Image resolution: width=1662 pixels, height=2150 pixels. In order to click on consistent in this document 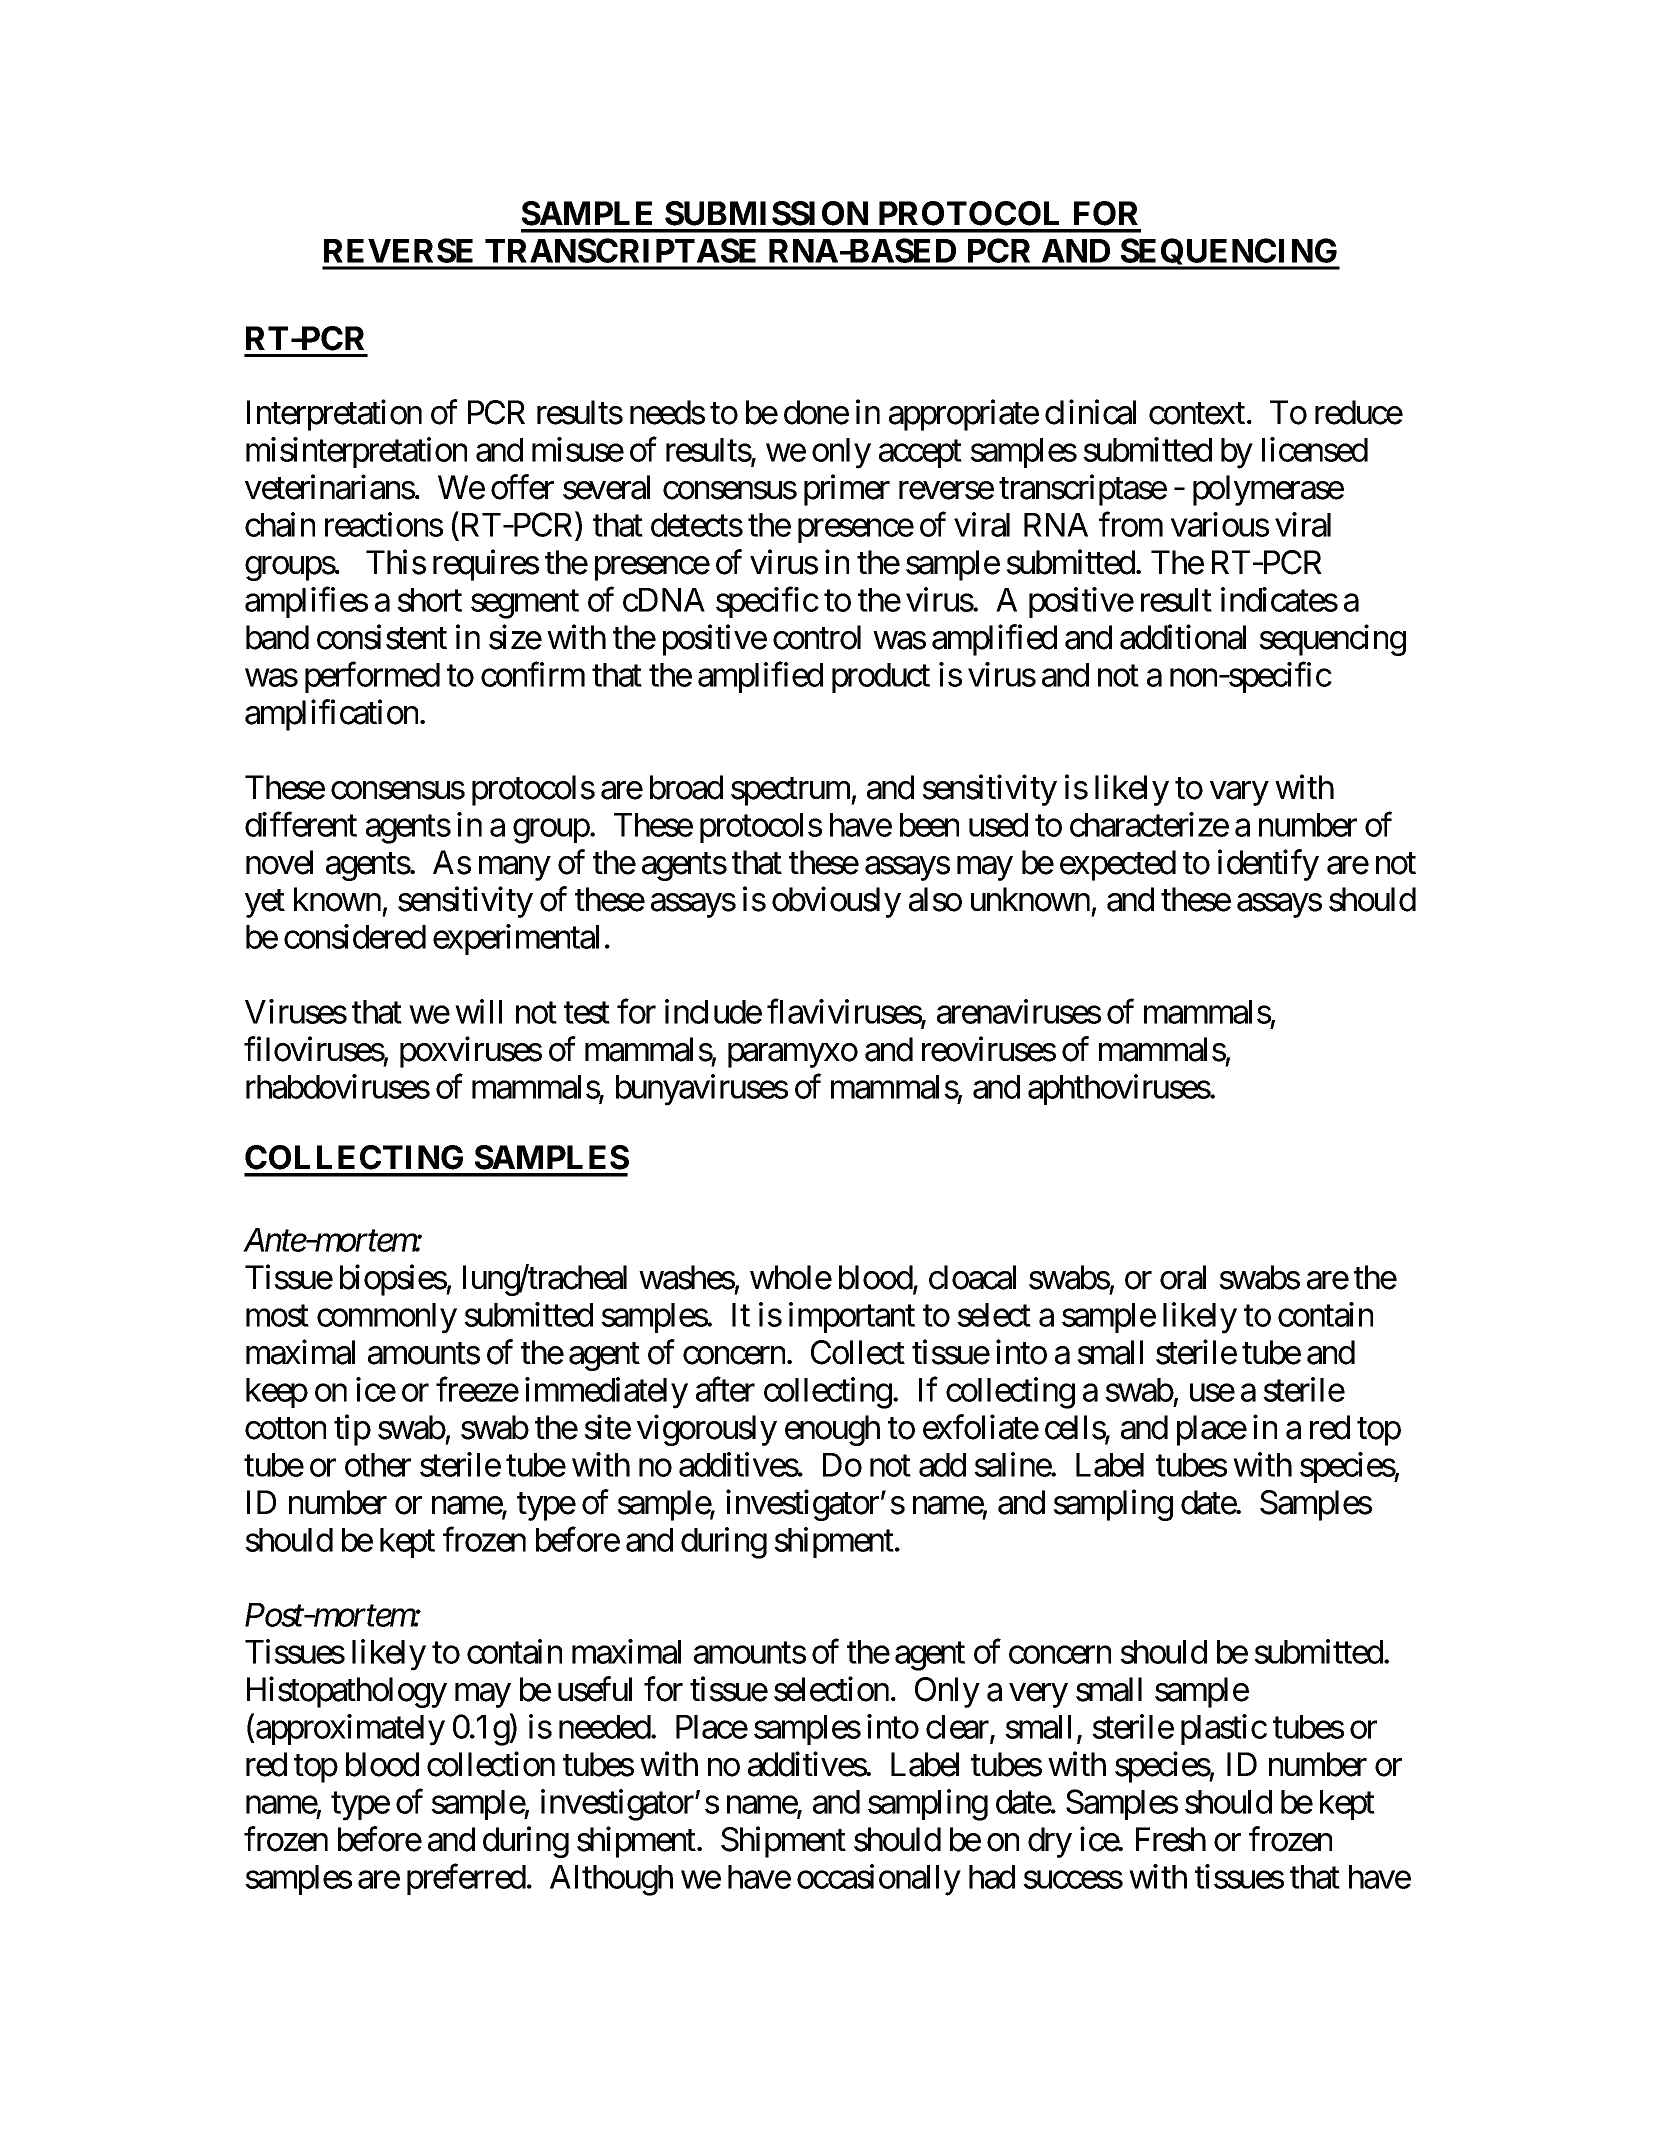, I will do `click(382, 637)`.
